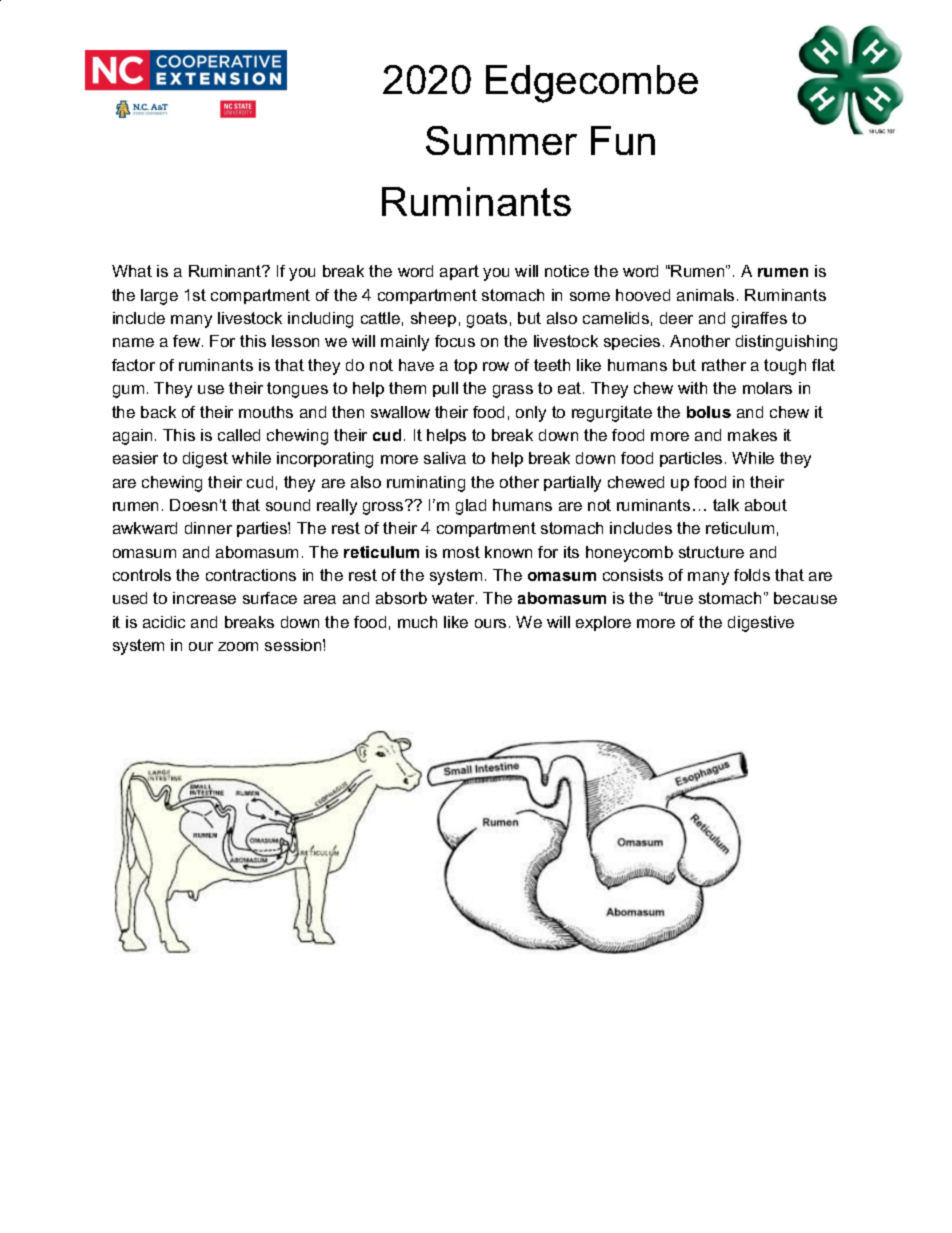 The image size is (952, 1233). Describe the element at coordinates (459, 272) in the page. I see `apart` at that location.
